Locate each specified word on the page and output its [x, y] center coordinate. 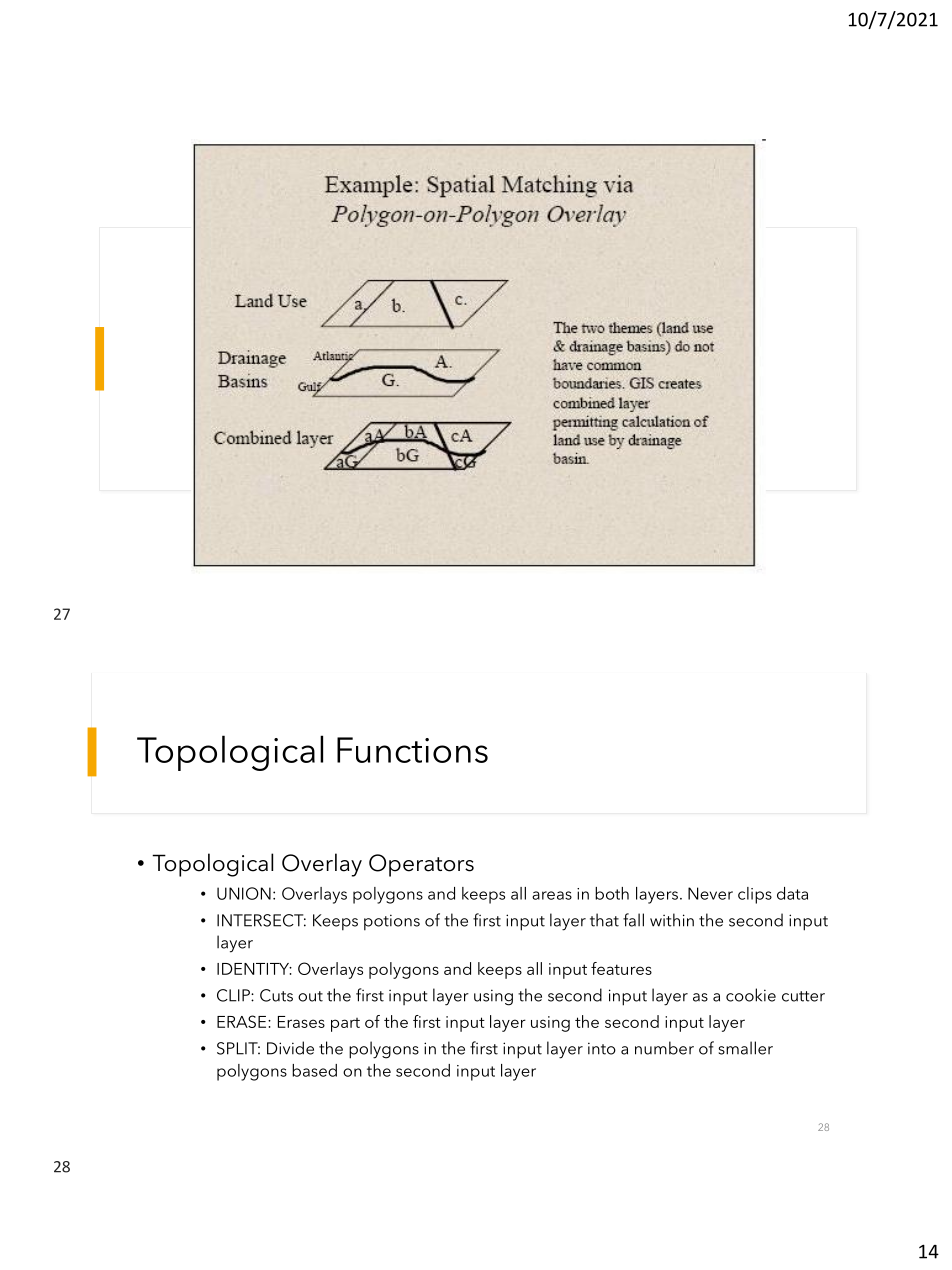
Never [710, 893]
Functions [412, 750]
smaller [745, 1048]
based [314, 1070]
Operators [421, 865]
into [602, 1048]
